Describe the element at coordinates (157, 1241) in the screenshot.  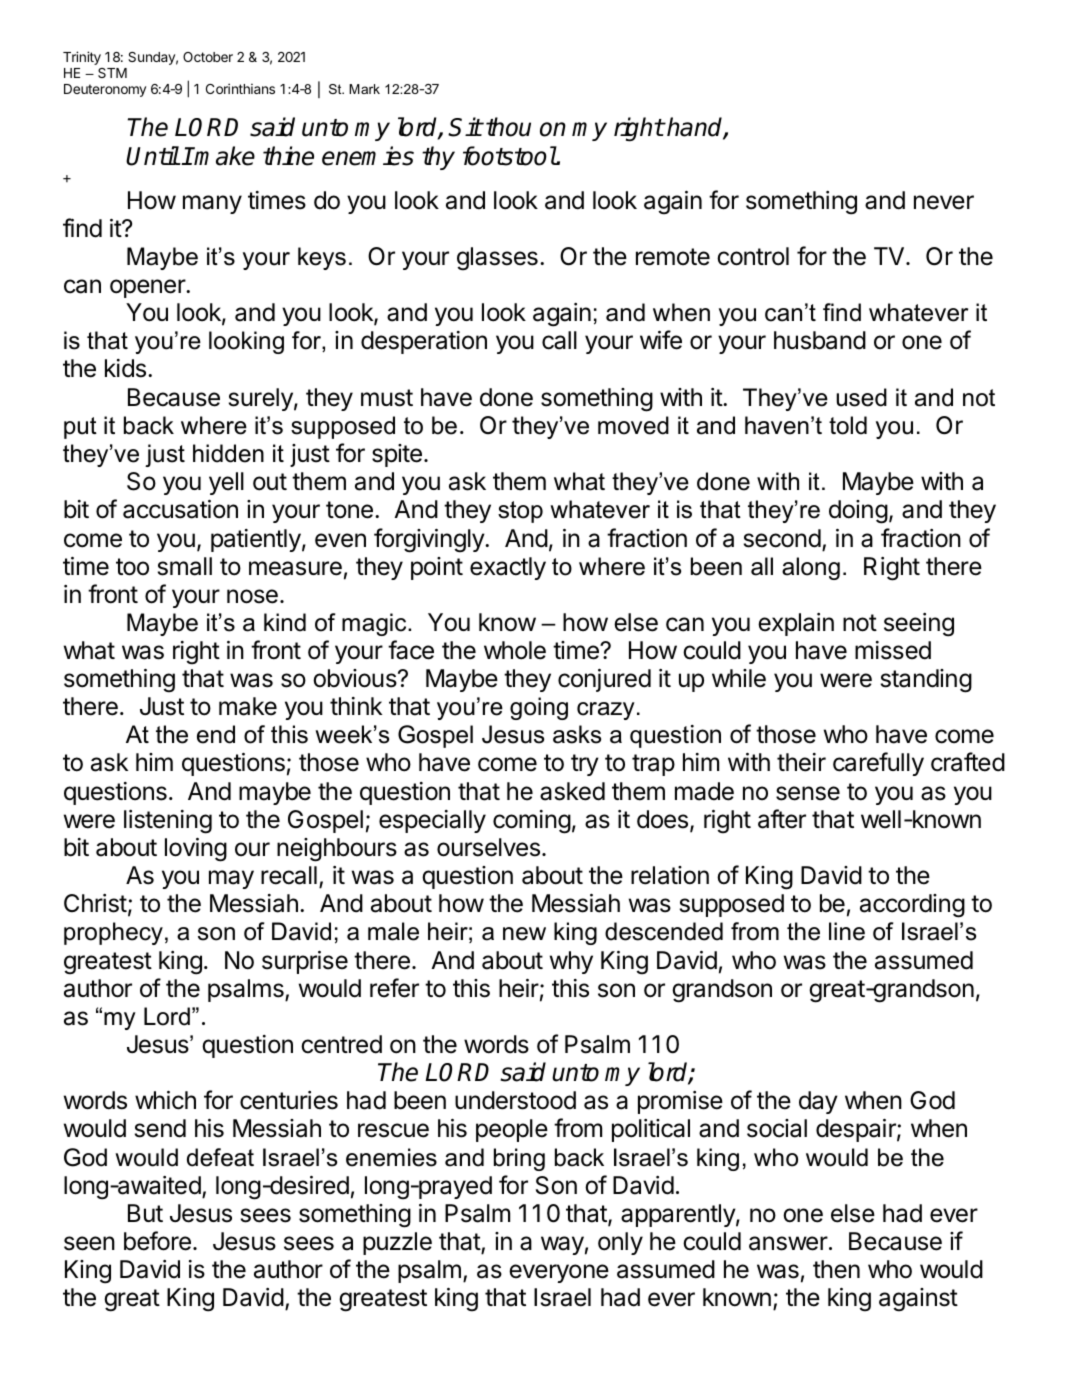
I see `before` at that location.
